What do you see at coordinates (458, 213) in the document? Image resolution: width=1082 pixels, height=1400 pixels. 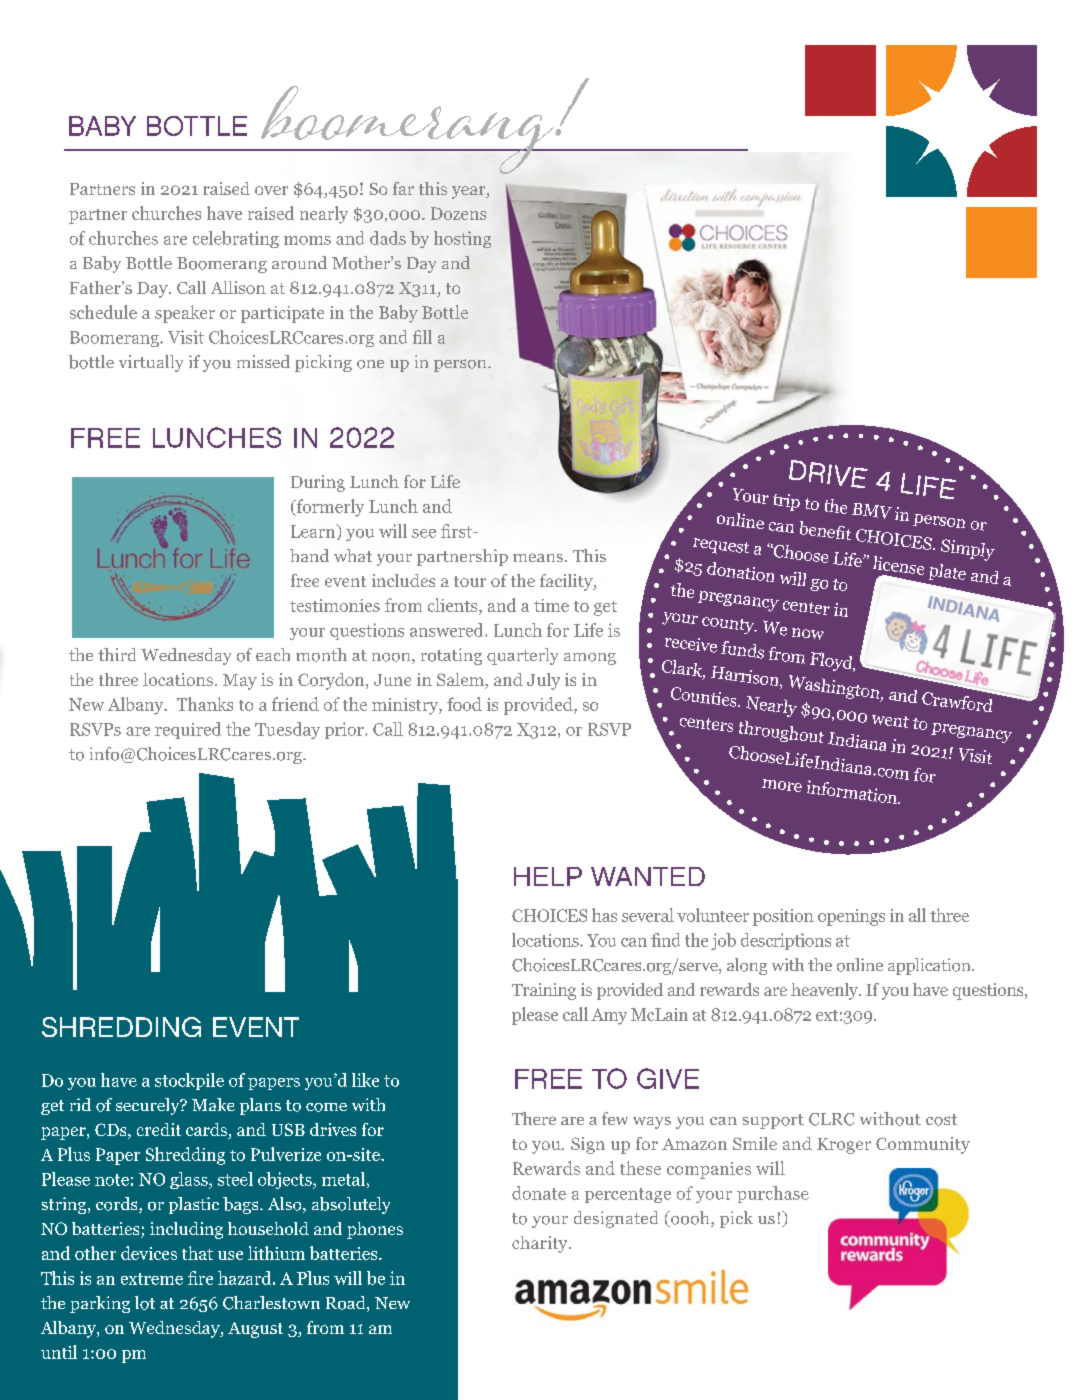 I see `Dozens` at bounding box center [458, 213].
